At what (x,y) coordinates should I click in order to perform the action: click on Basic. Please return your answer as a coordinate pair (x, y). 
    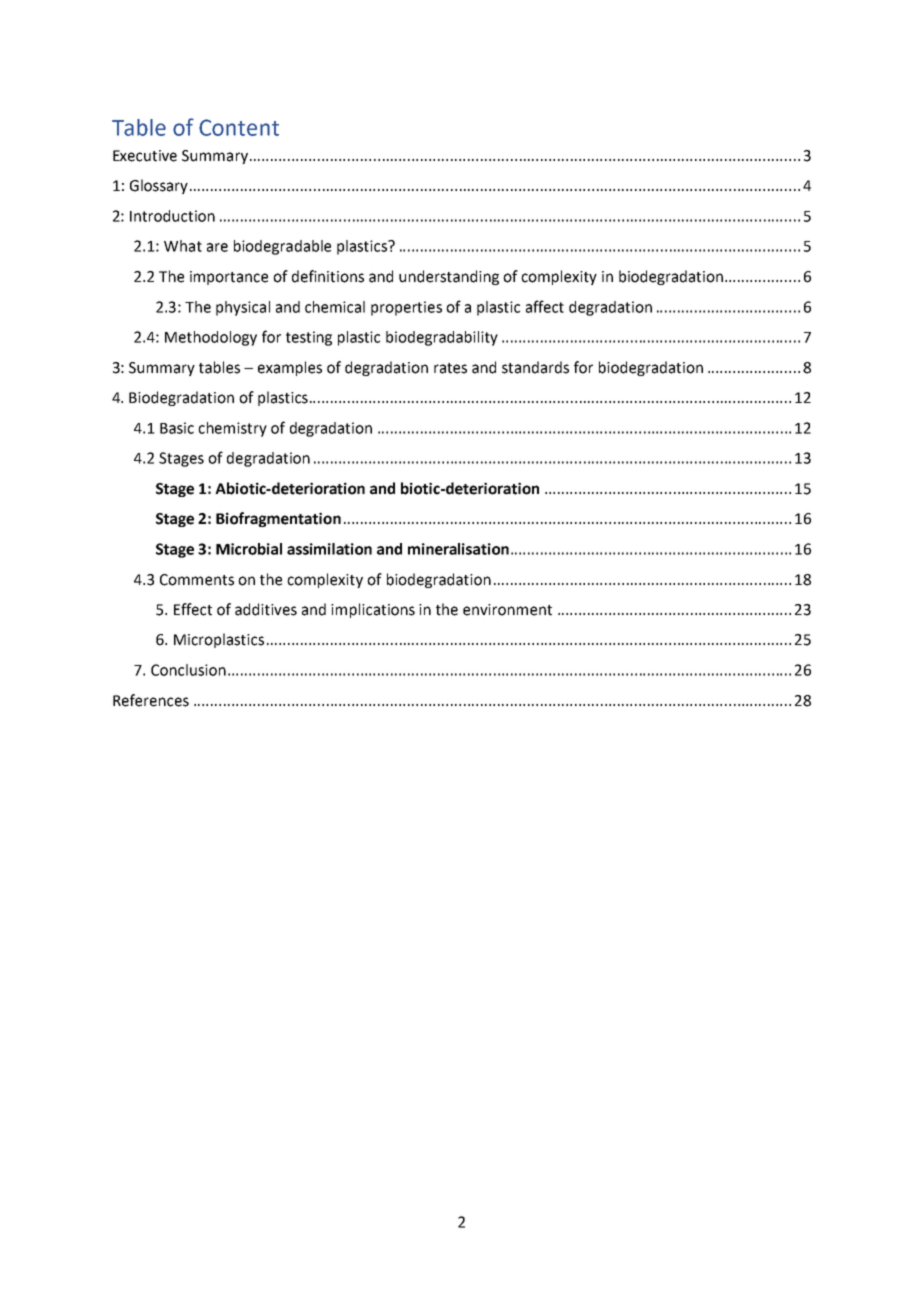
    Looking at the image, I should click on (177, 428).
